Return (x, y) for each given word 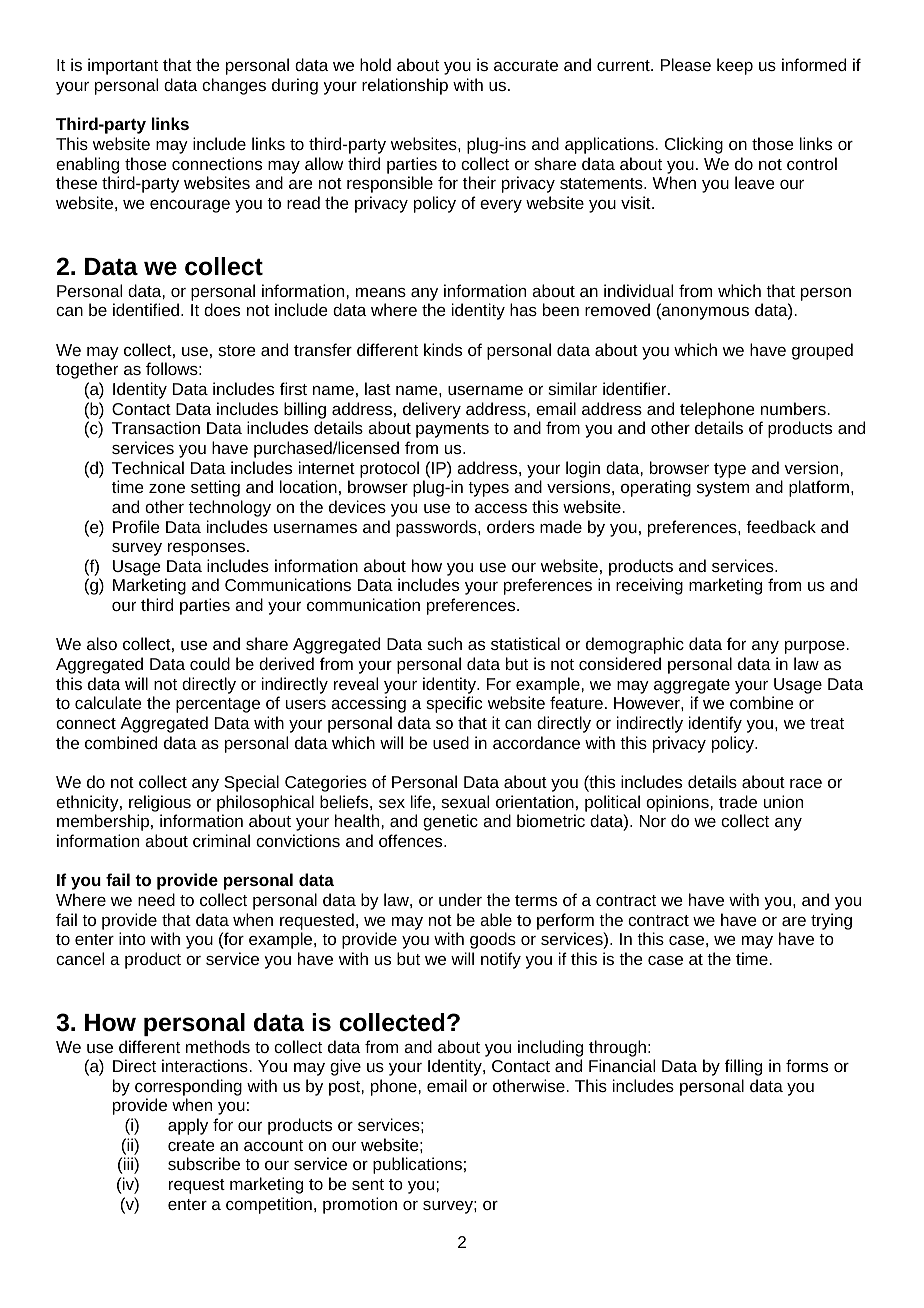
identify (715, 724)
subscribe (204, 1163)
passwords (437, 528)
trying (831, 921)
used (451, 742)
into (132, 938)
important (123, 66)
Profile (136, 526)
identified (147, 309)
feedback (781, 526)
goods (493, 940)
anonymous (704, 313)
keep (735, 66)
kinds (443, 349)
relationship (405, 86)
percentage (218, 705)
